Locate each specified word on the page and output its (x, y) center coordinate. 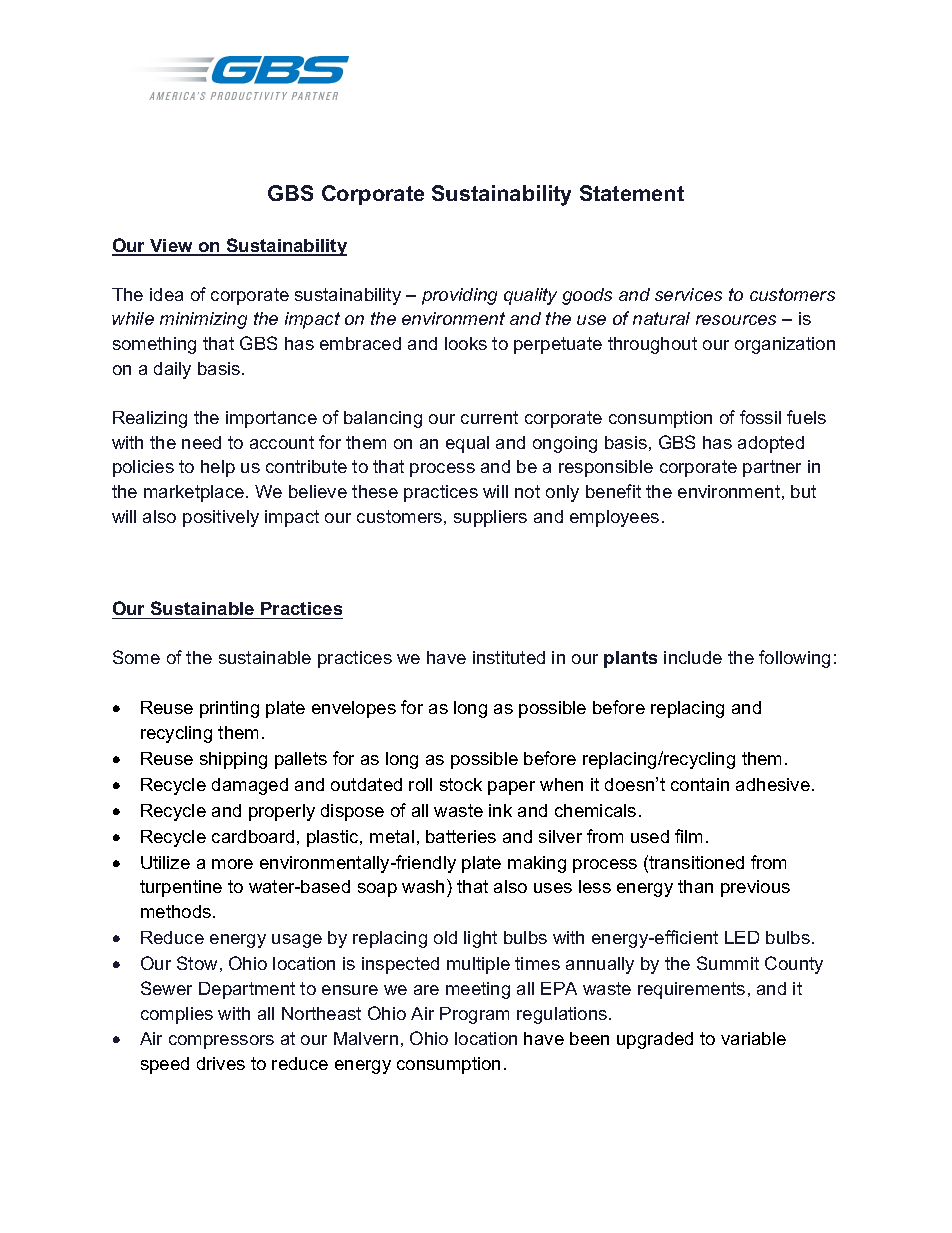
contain (700, 784)
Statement (632, 193)
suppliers (490, 518)
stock (461, 784)
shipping (233, 760)
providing (459, 296)
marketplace (195, 493)
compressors (221, 1042)
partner (772, 468)
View (171, 247)
